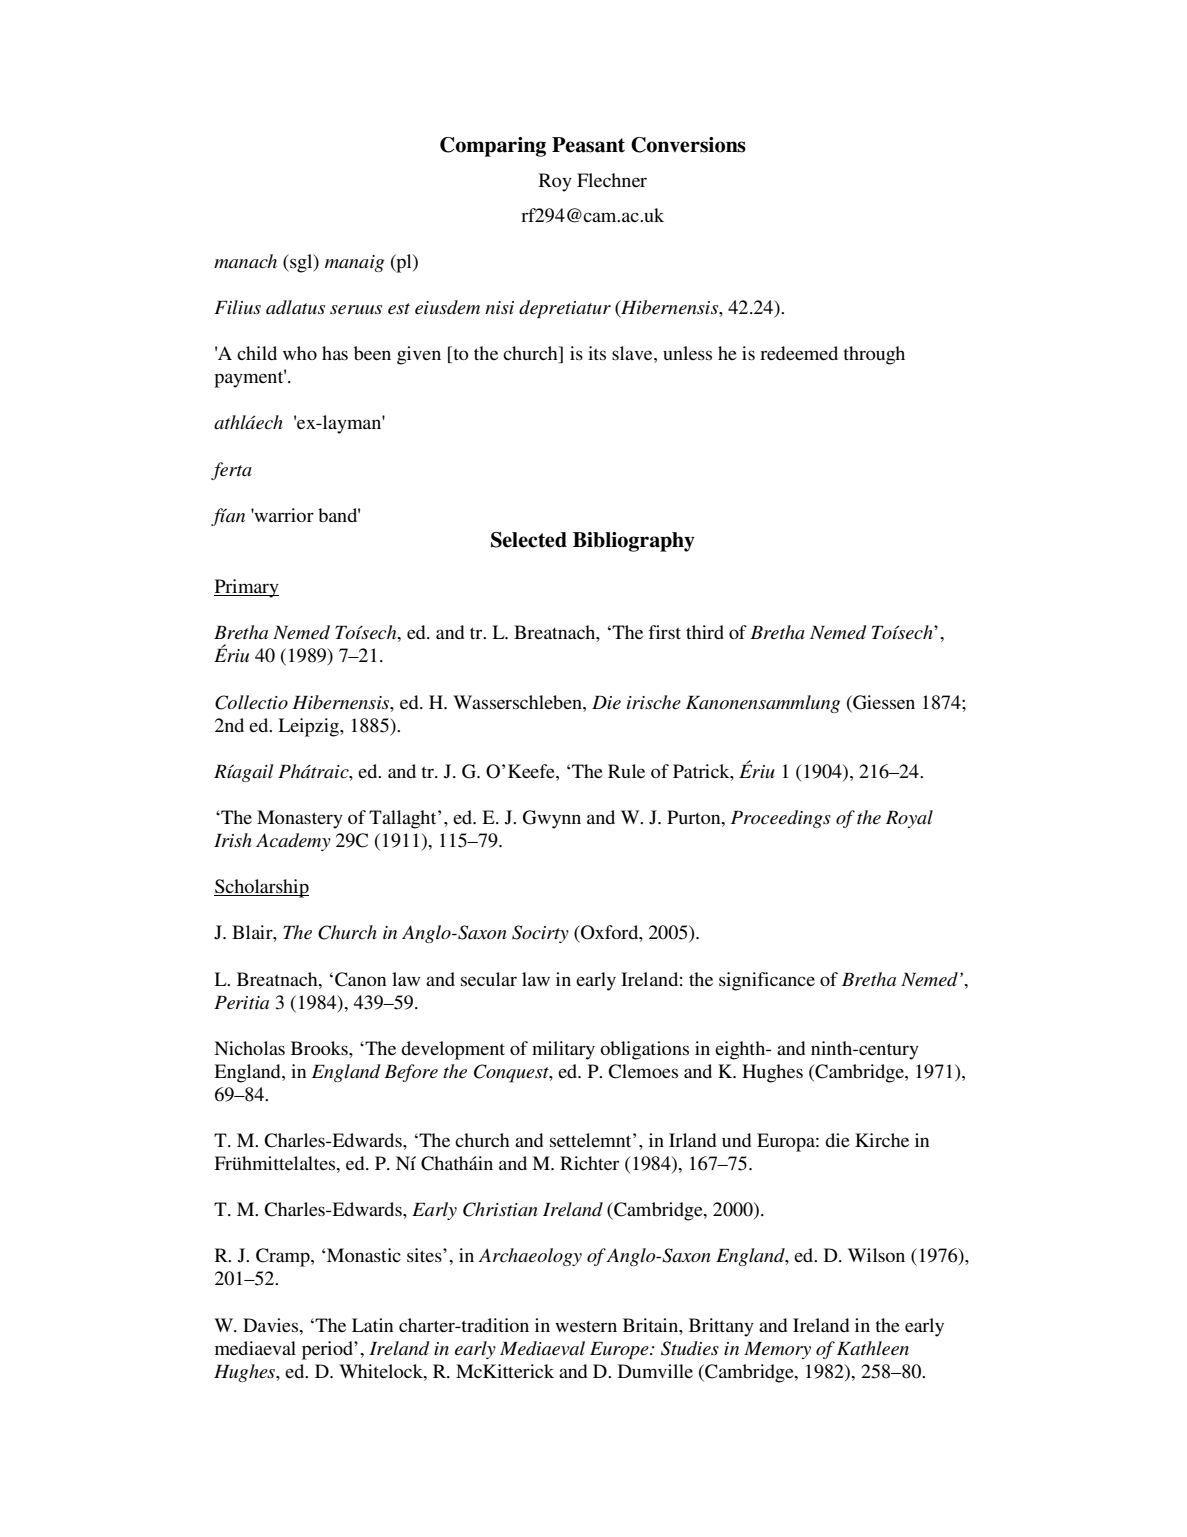  I want to click on Peasant, so click(588, 145).
